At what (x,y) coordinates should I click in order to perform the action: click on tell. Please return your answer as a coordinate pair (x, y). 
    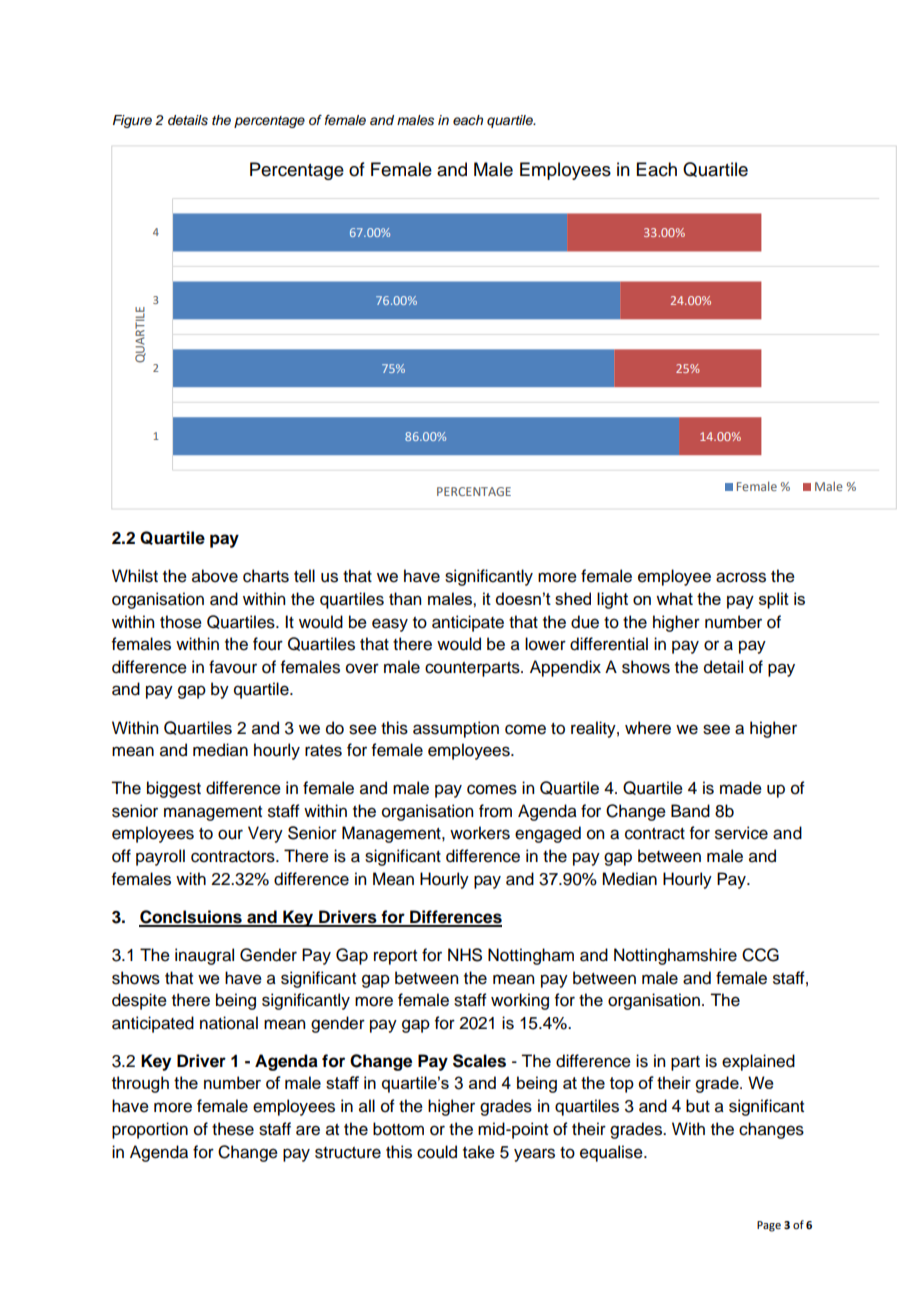
    Looking at the image, I should click on (304, 576).
